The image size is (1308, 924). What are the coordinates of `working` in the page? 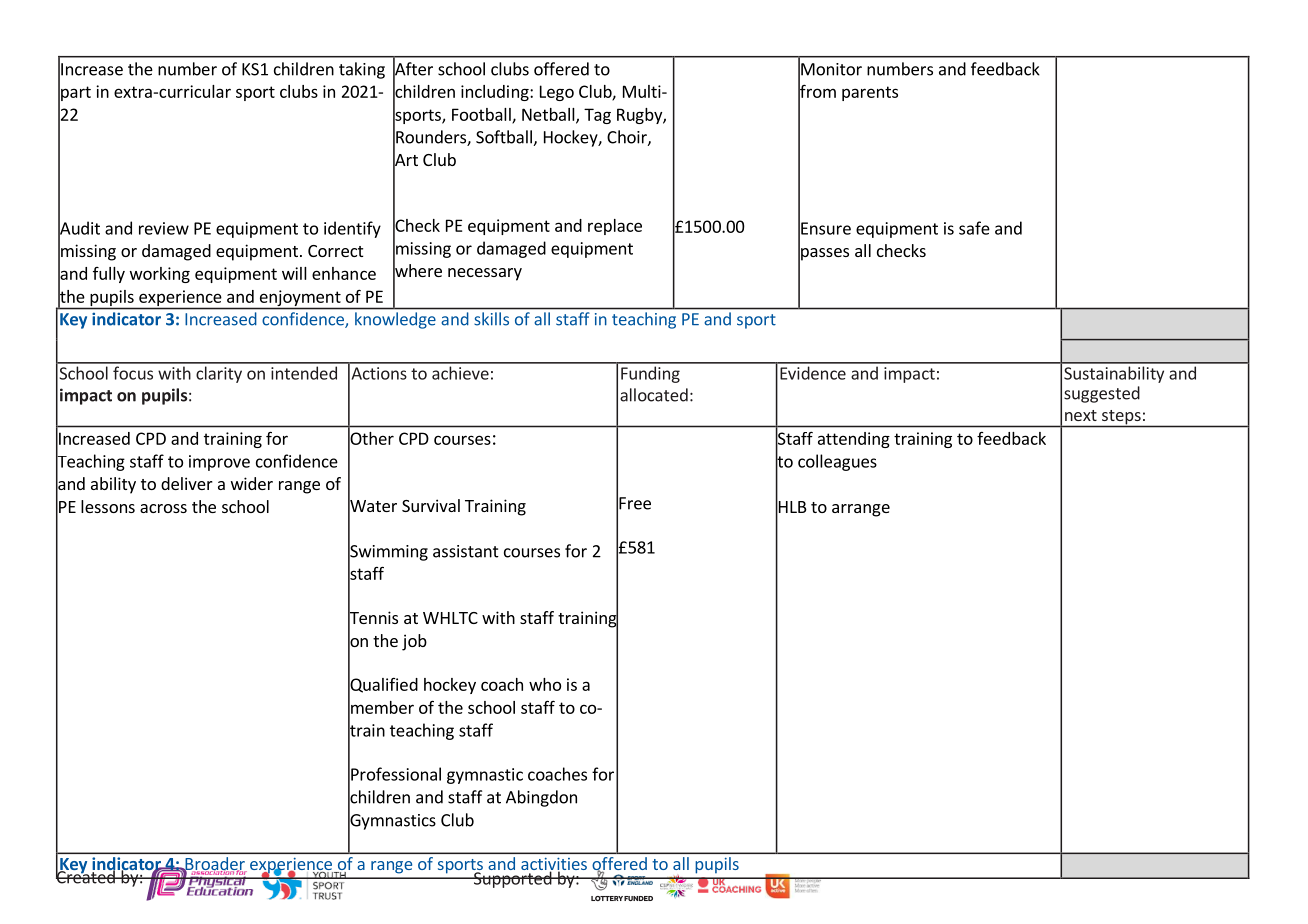 It's located at (160, 275).
